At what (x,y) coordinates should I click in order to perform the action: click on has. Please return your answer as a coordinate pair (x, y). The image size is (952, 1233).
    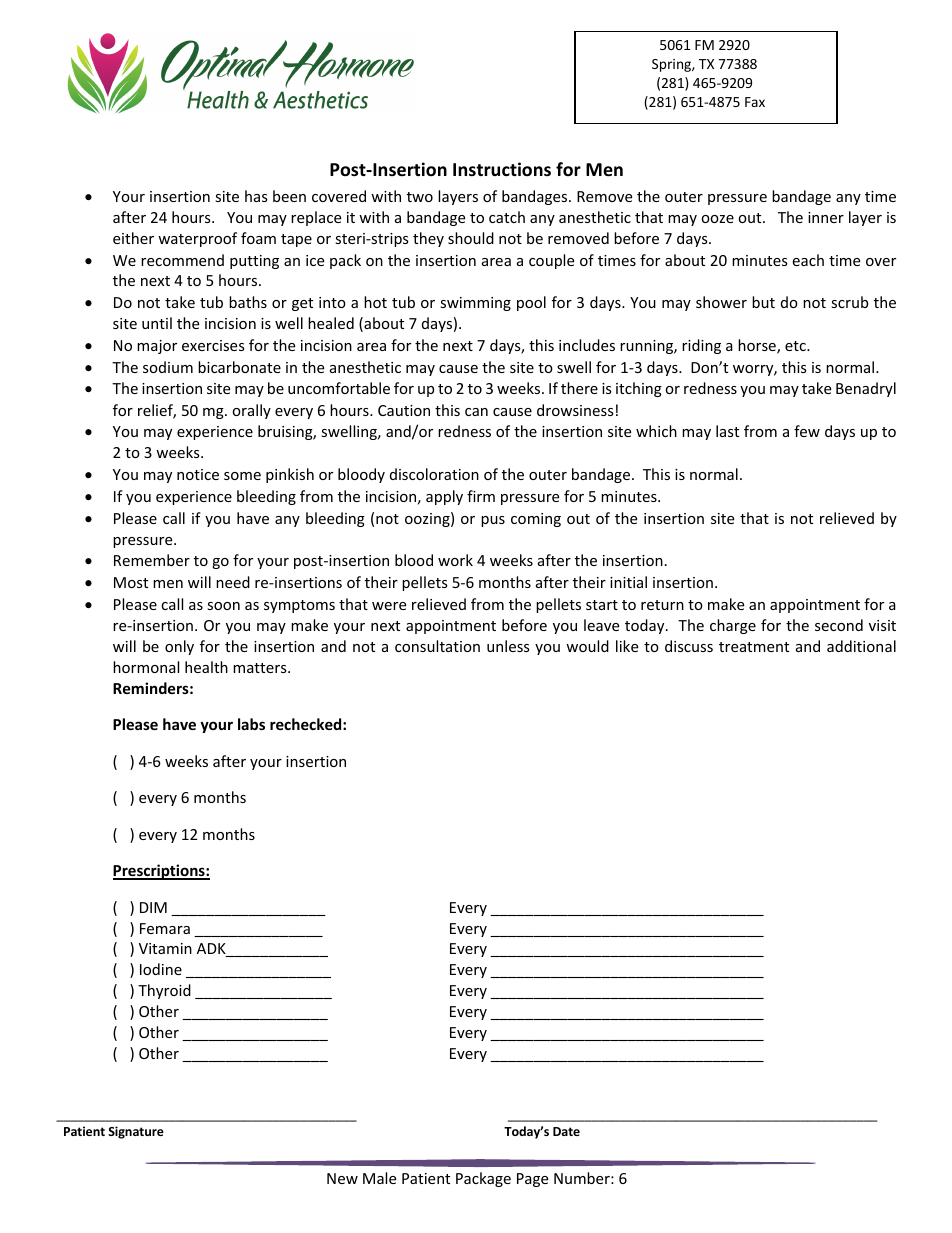
    Looking at the image, I should click on (256, 196).
